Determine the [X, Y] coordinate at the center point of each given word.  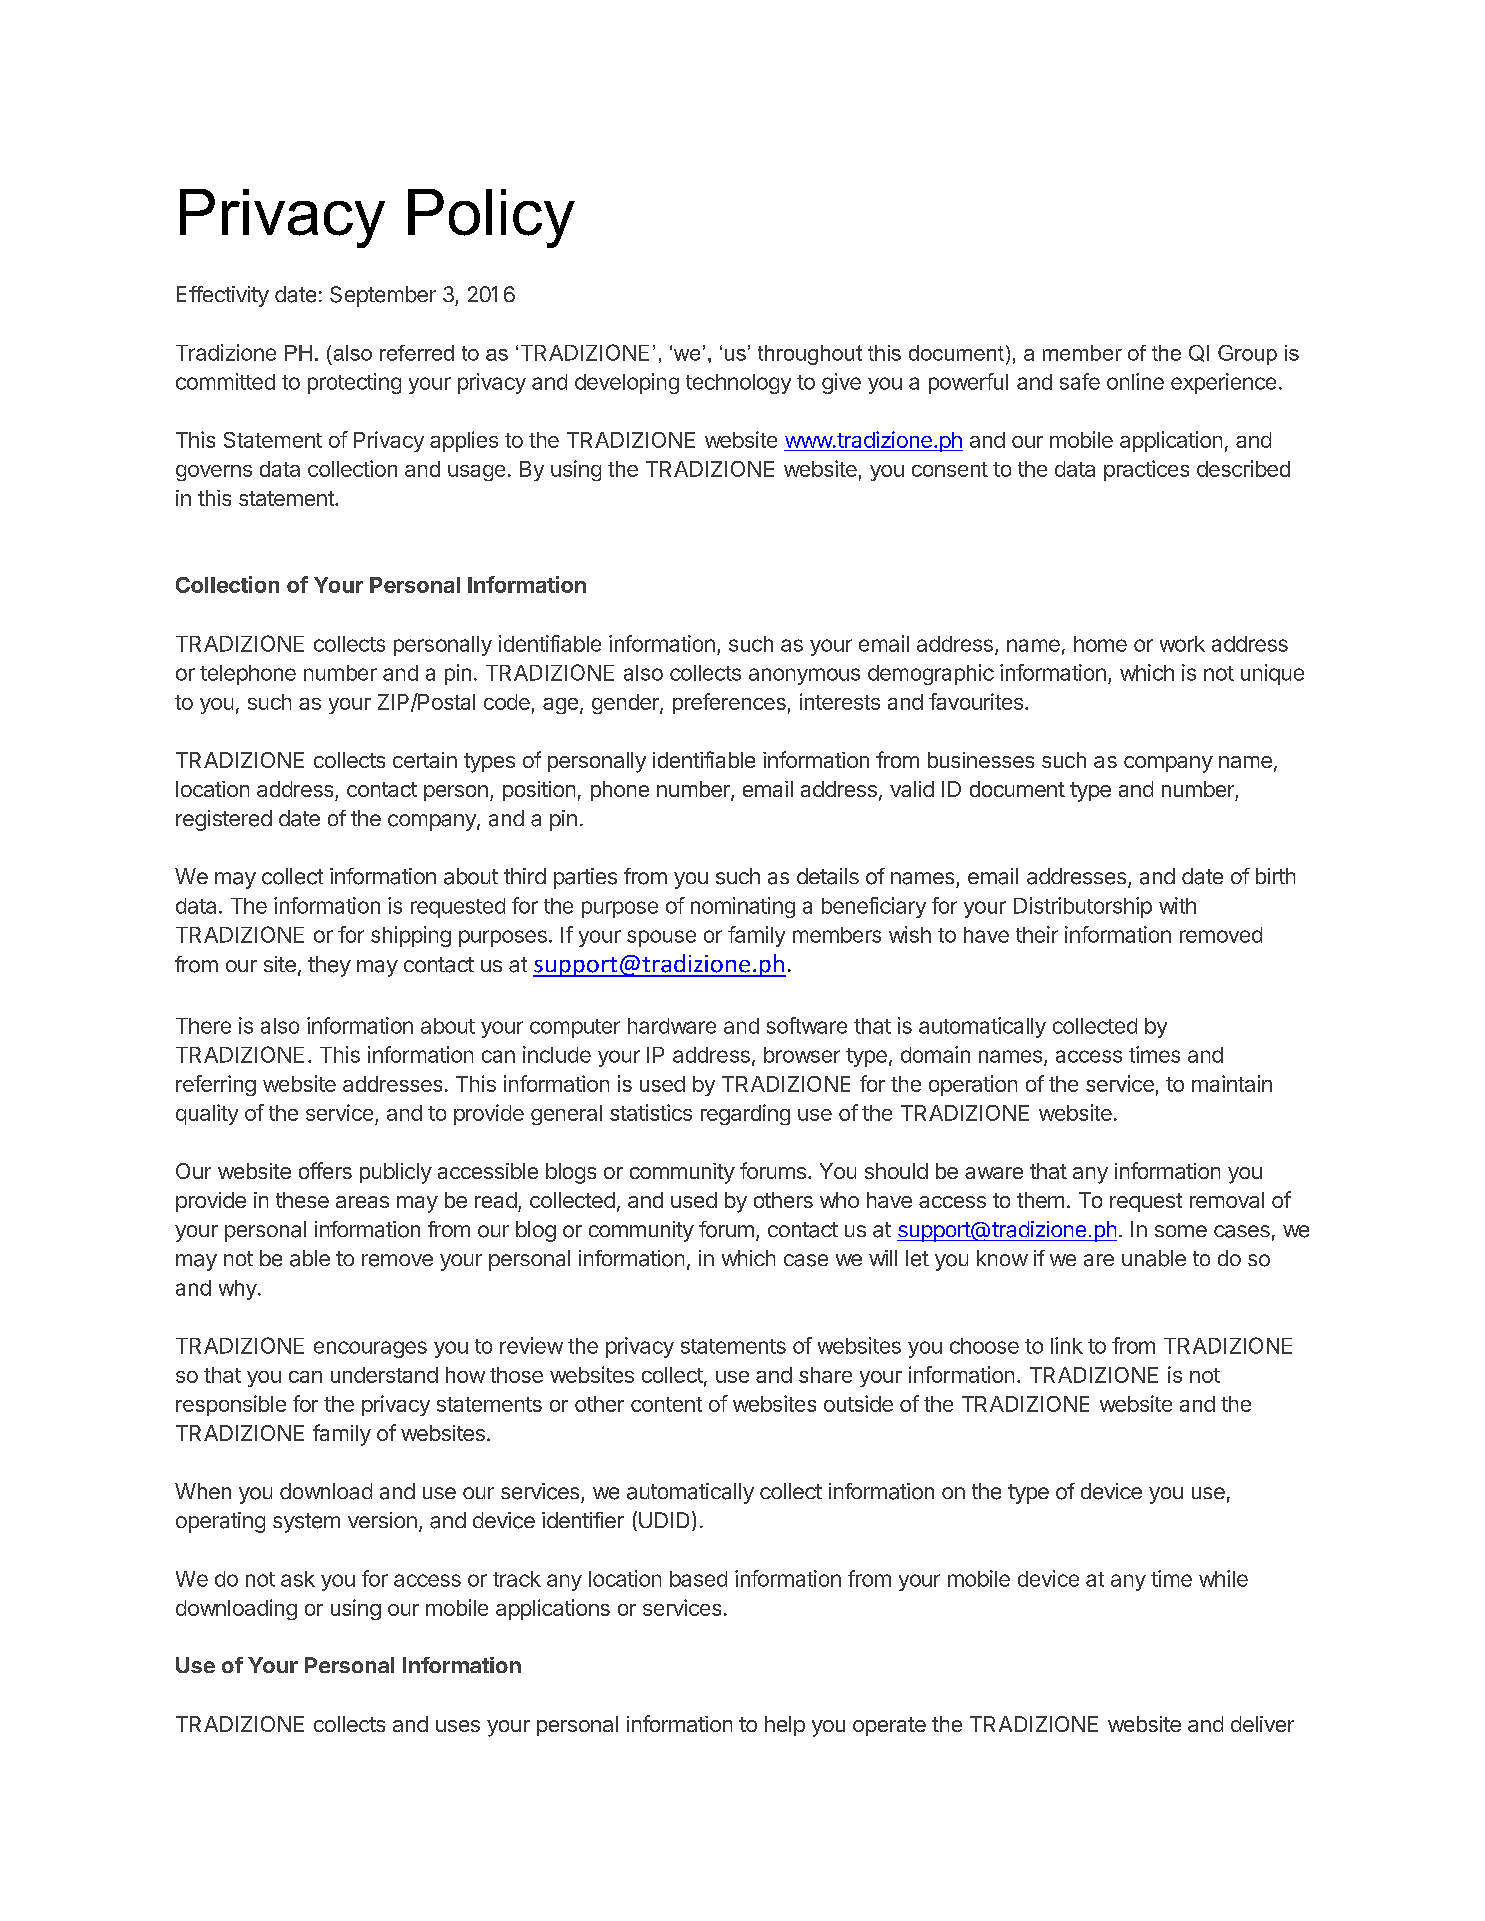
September [383, 296]
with [1177, 905]
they [329, 966]
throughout [810, 355]
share [825, 1375]
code [507, 702]
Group [1247, 355]
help [785, 1726]
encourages [370, 1349]
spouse [661, 938]
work [1182, 644]
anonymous [804, 676]
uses [458, 1726]
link [1067, 1345]
